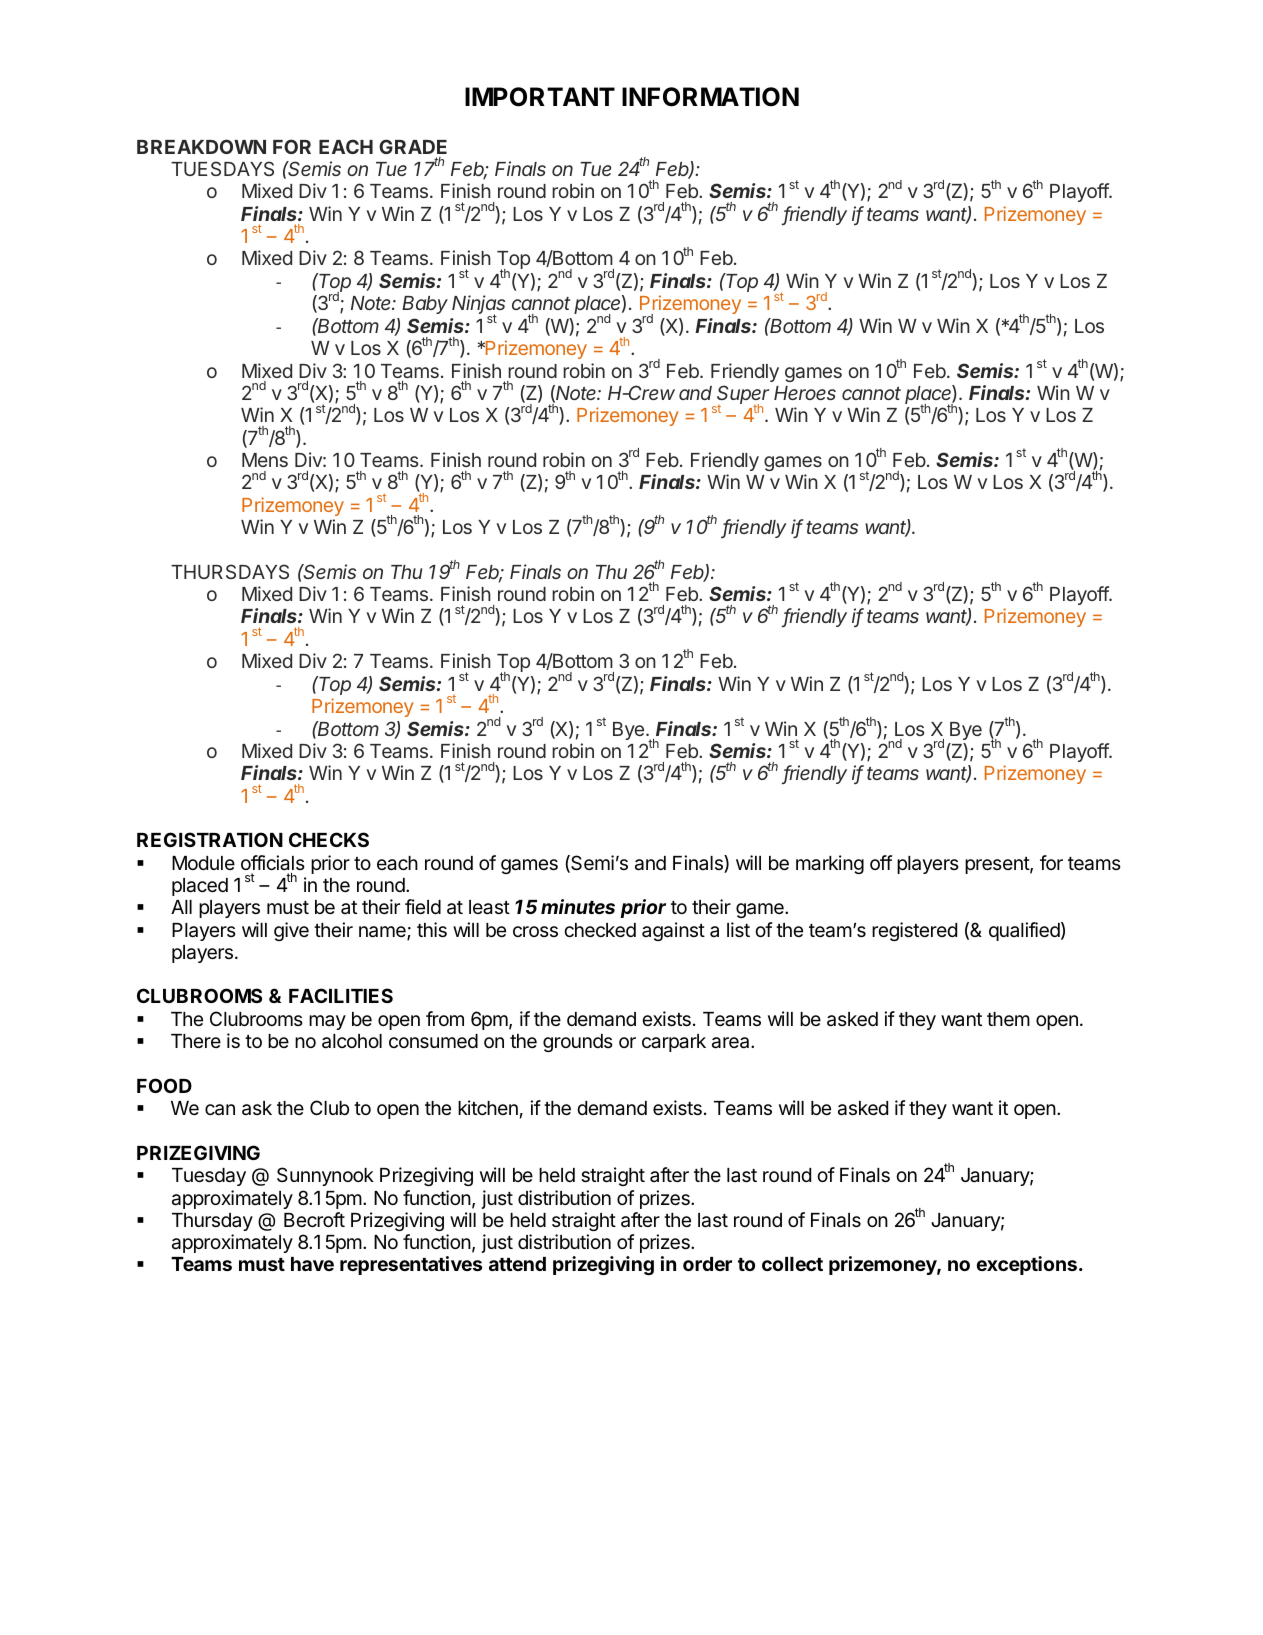  I want to click on INFORMATION, so click(710, 97).
